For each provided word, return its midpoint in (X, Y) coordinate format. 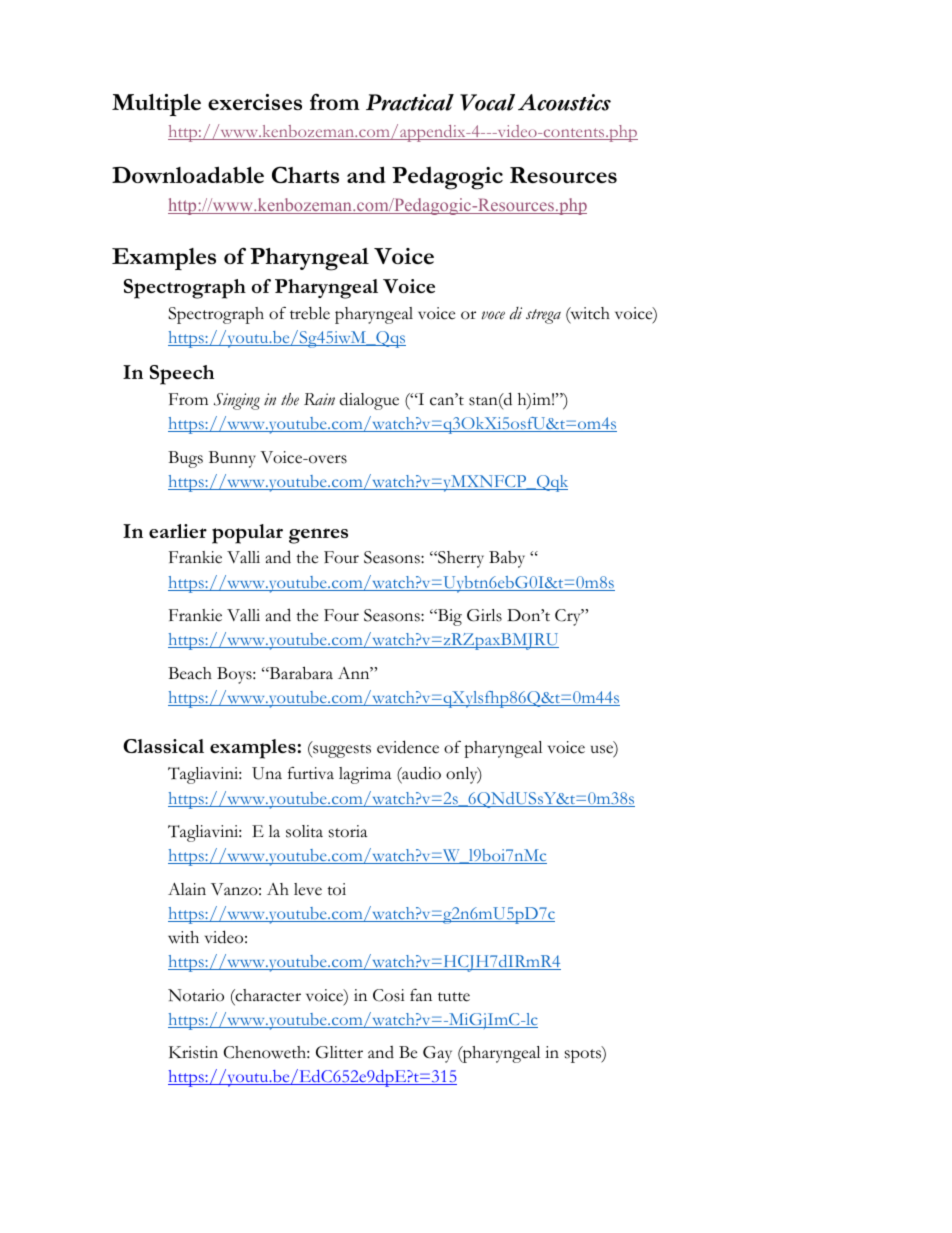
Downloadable (188, 174)
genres (318, 536)
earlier (178, 531)
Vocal (487, 102)
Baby (507, 559)
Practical (410, 102)
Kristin (193, 1052)
